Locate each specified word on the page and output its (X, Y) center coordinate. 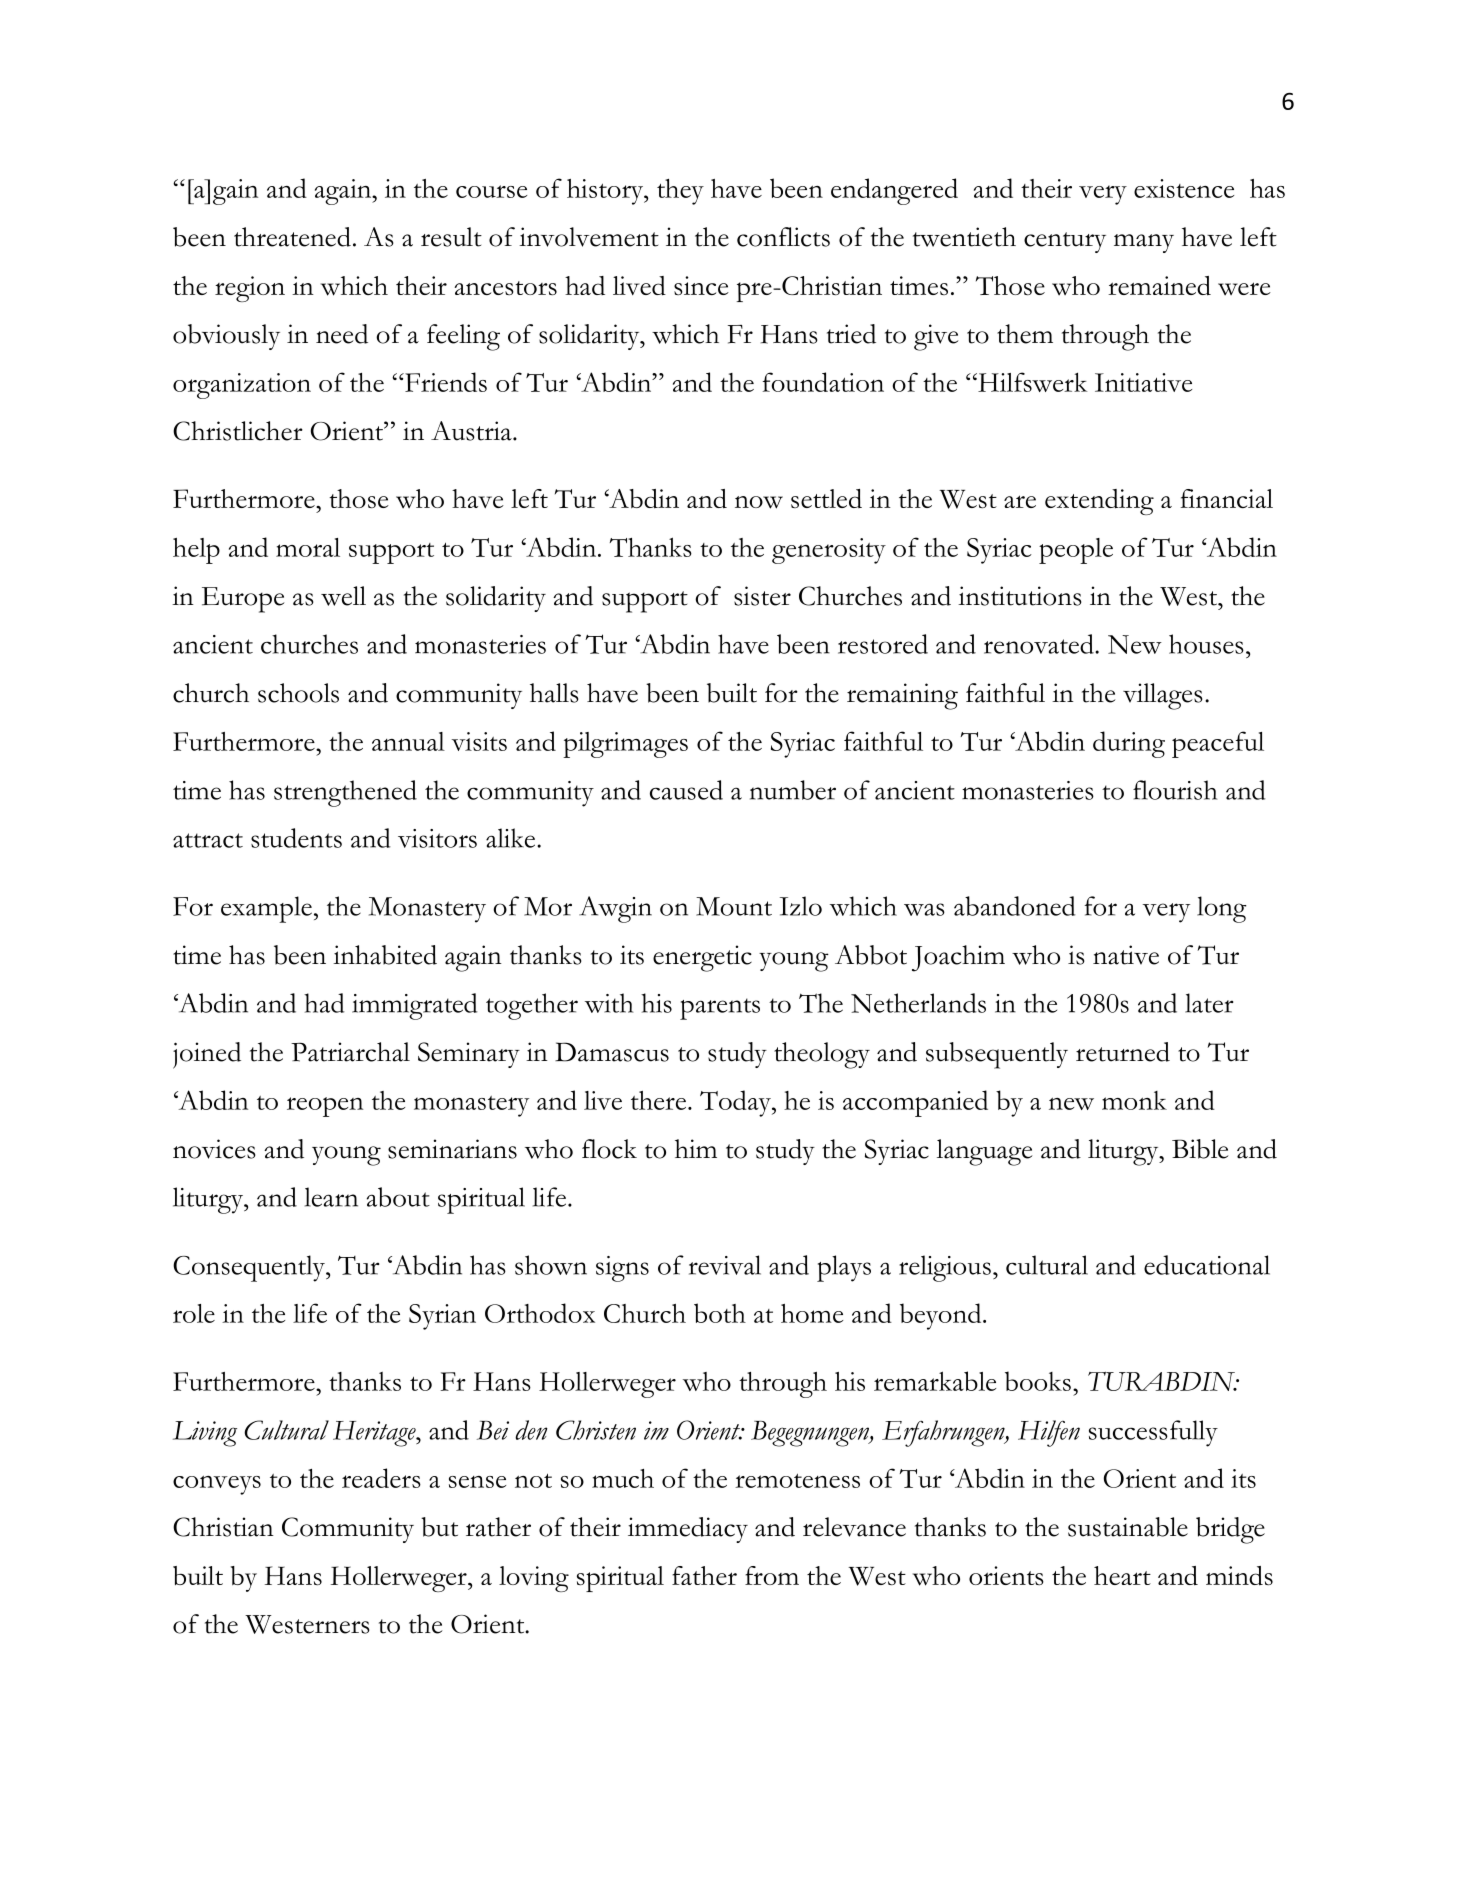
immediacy (688, 1530)
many (1144, 243)
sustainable (1128, 1527)
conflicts (783, 237)
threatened (292, 237)
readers (381, 1478)
